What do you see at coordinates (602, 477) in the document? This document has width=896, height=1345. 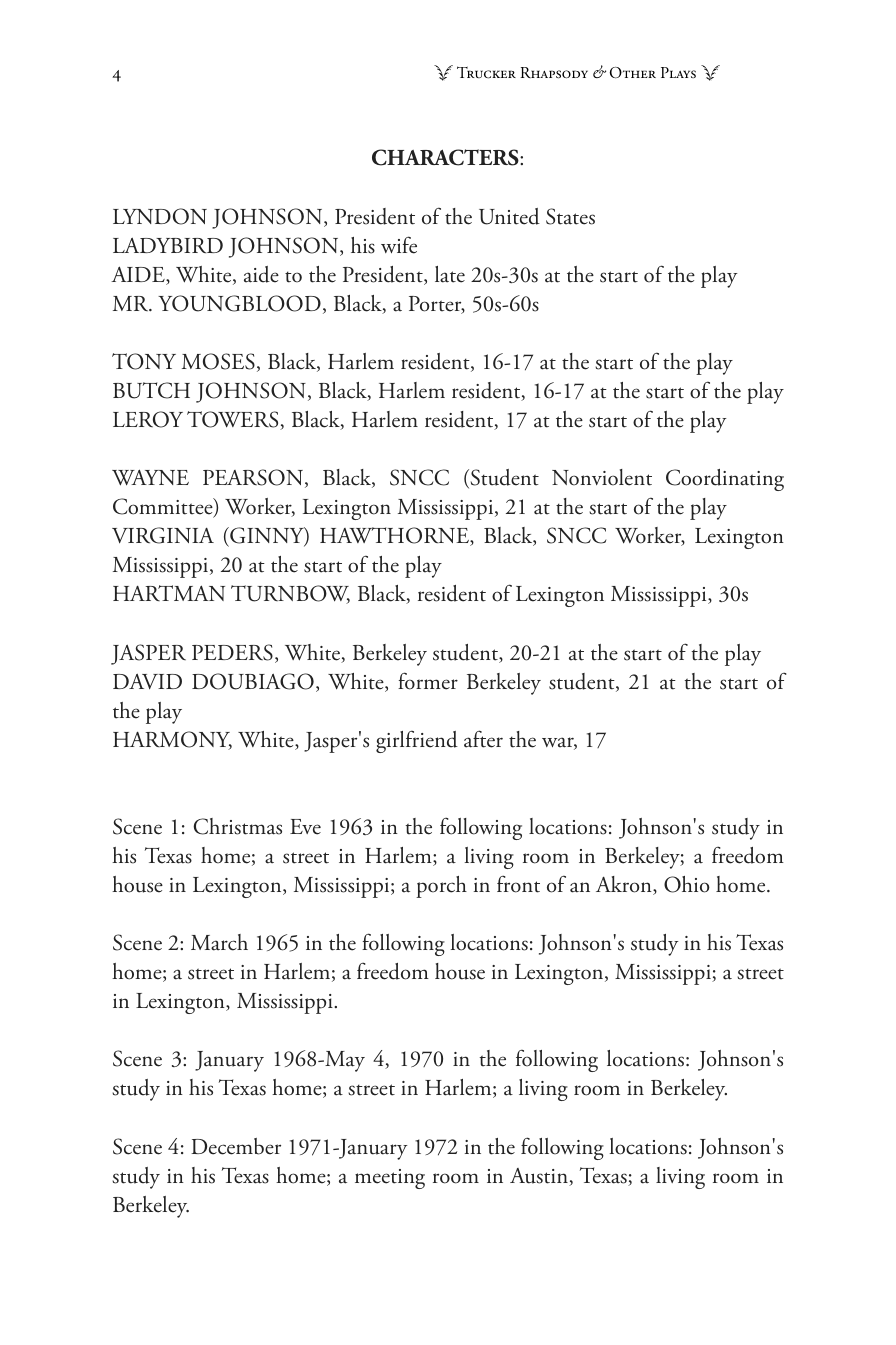 I see `Nonviolent` at bounding box center [602, 477].
